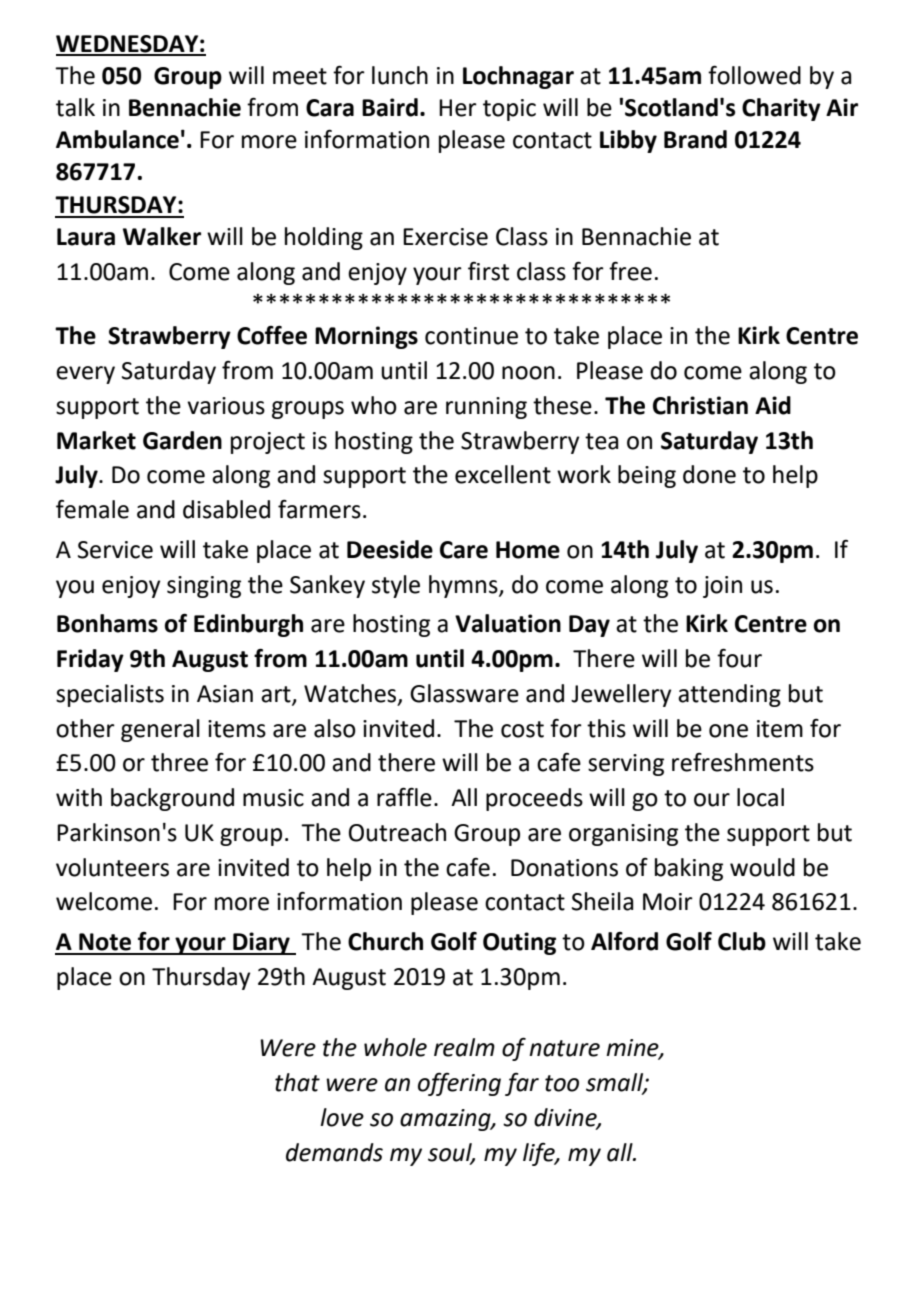  I want to click on running, so click(486, 408).
